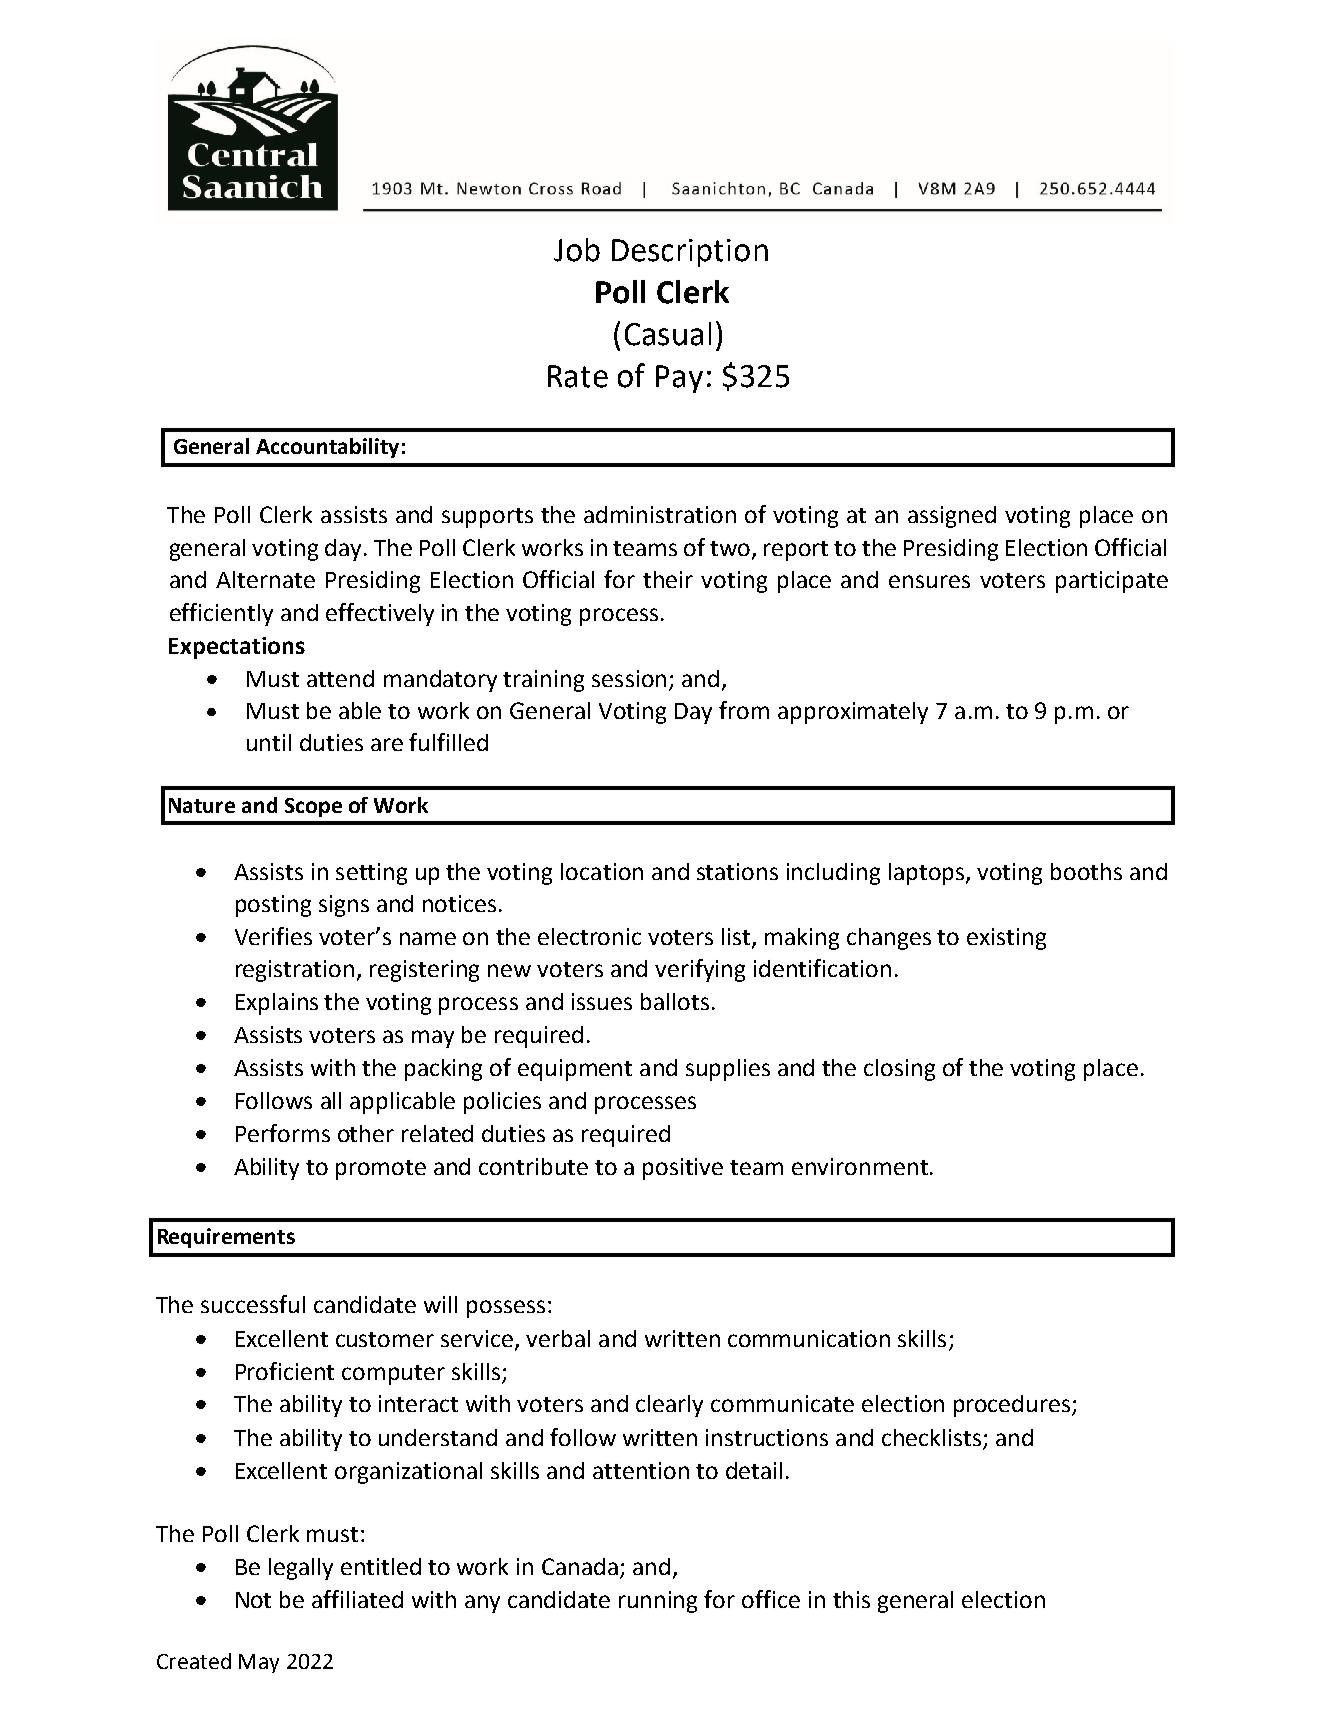  I want to click on Job, so click(577, 250).
